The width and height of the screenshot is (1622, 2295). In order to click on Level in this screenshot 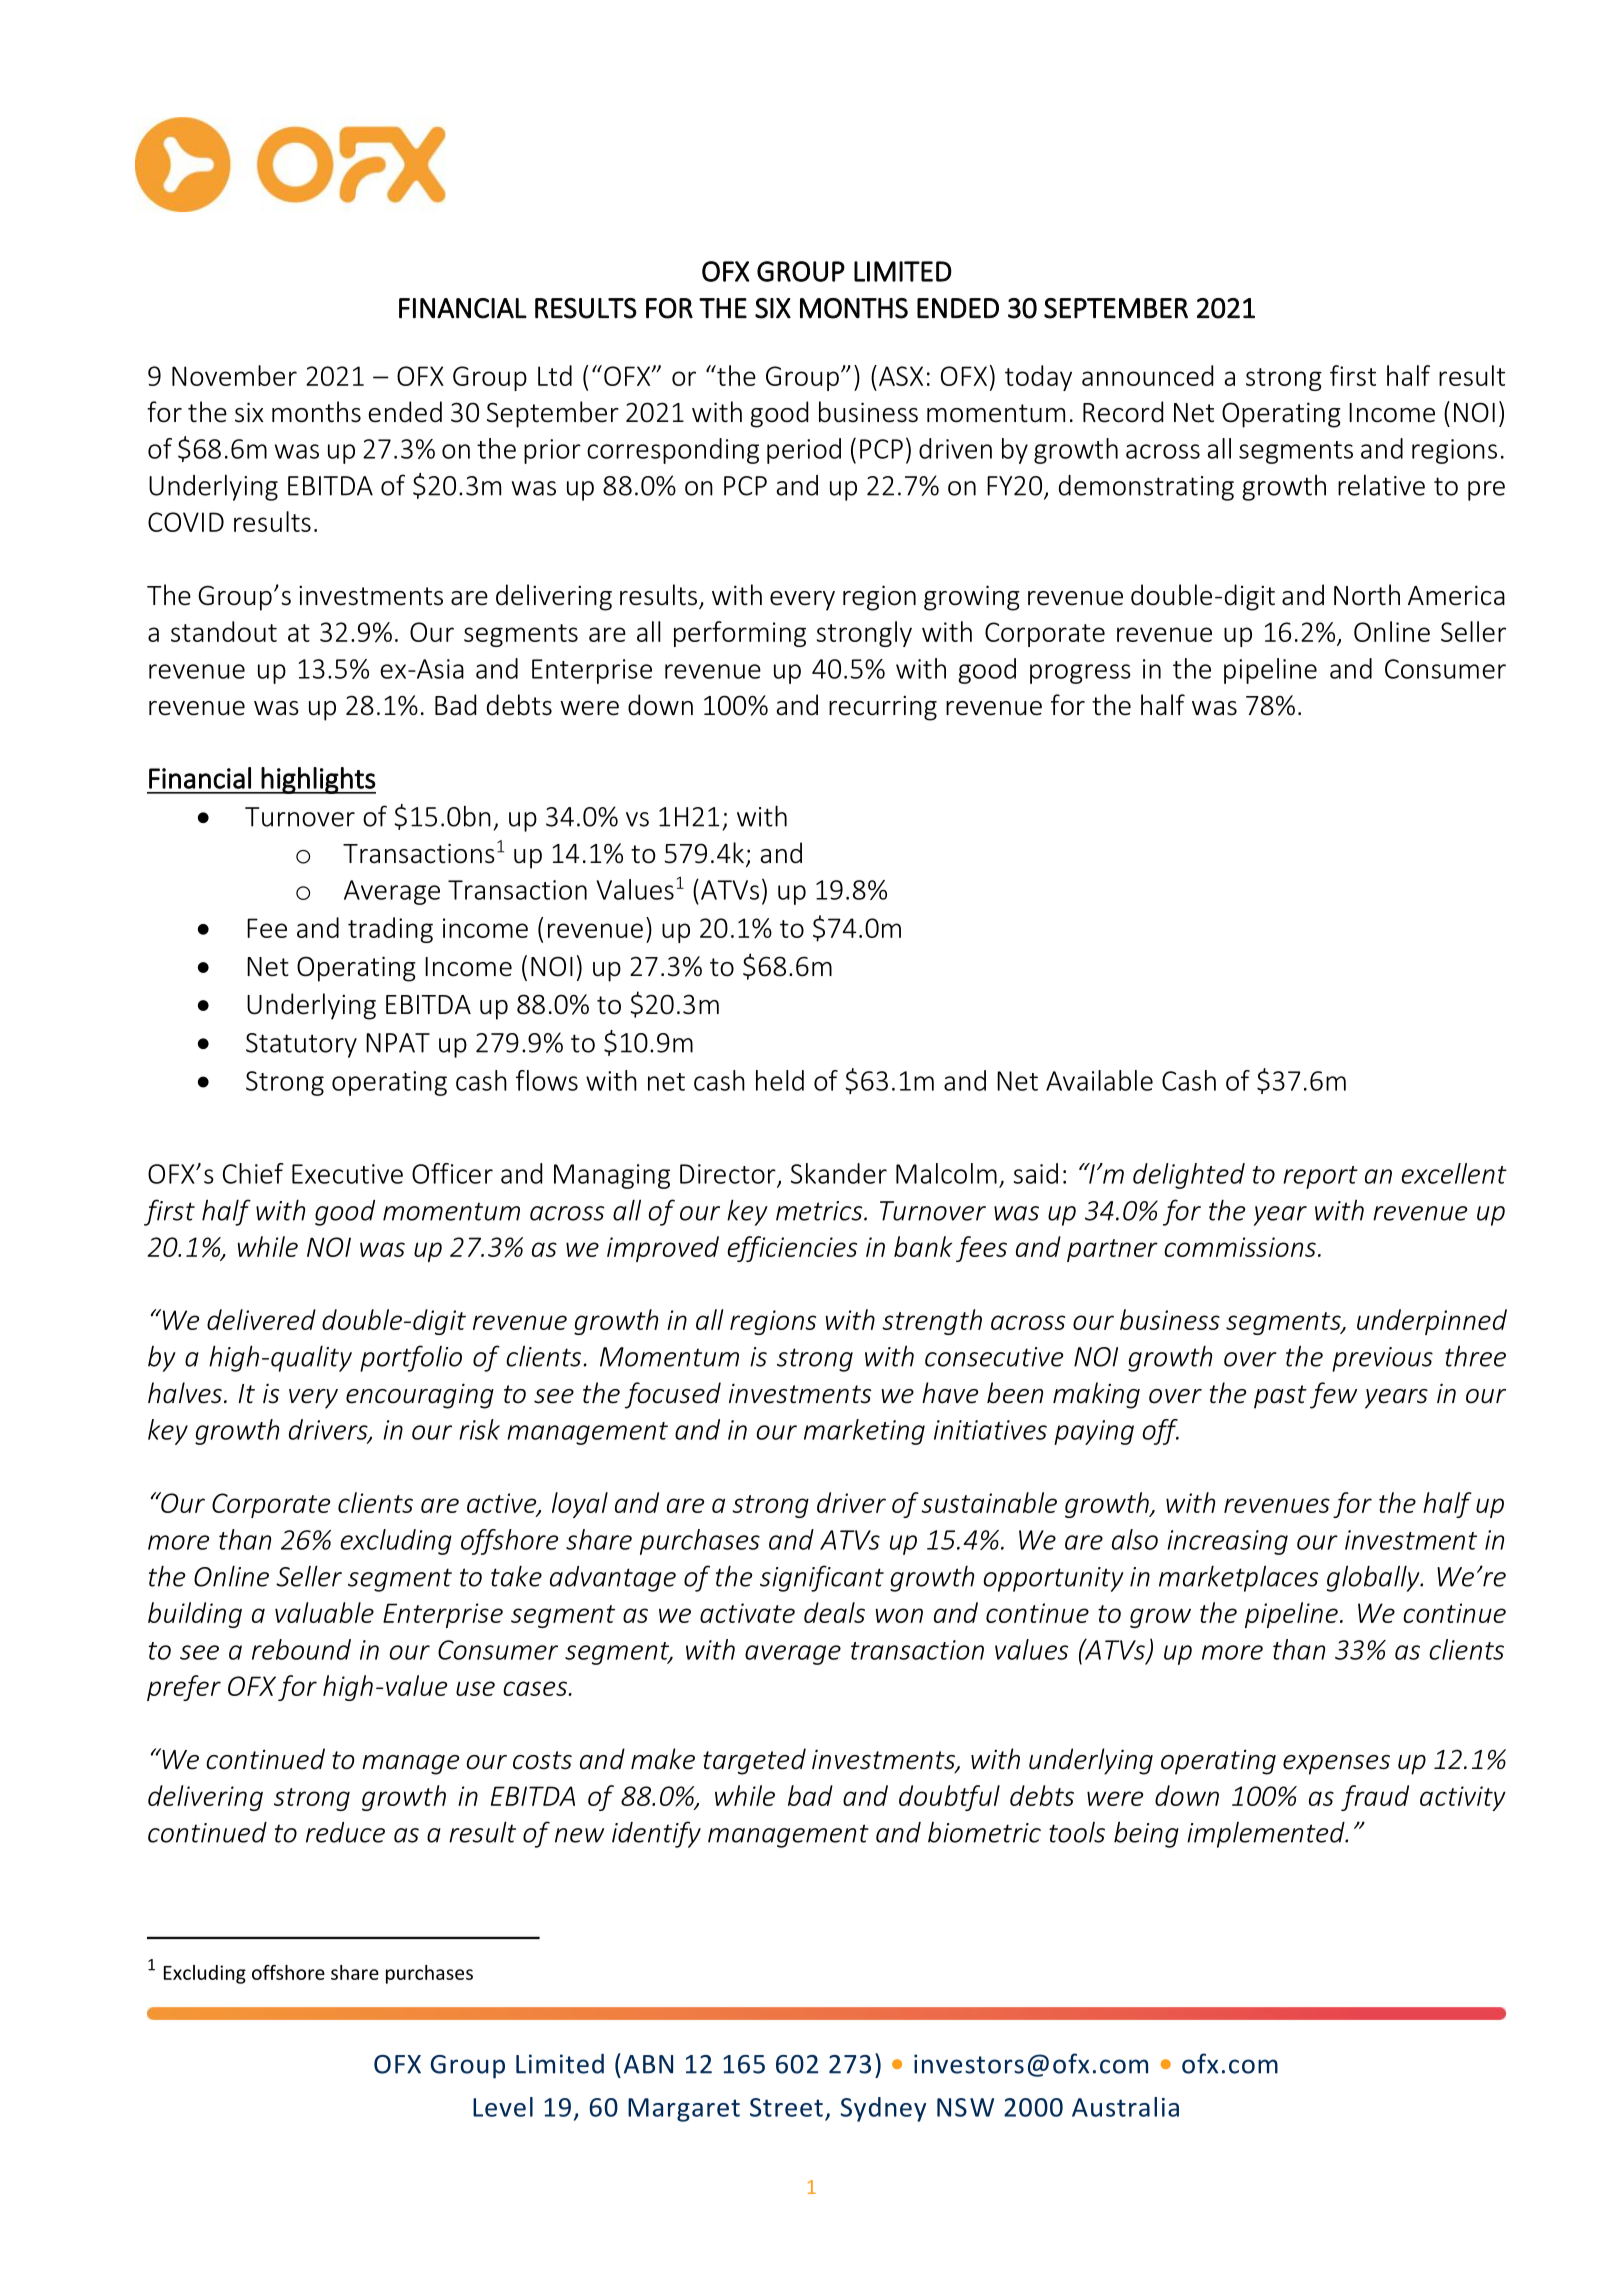, I will do `click(503, 2107)`.
